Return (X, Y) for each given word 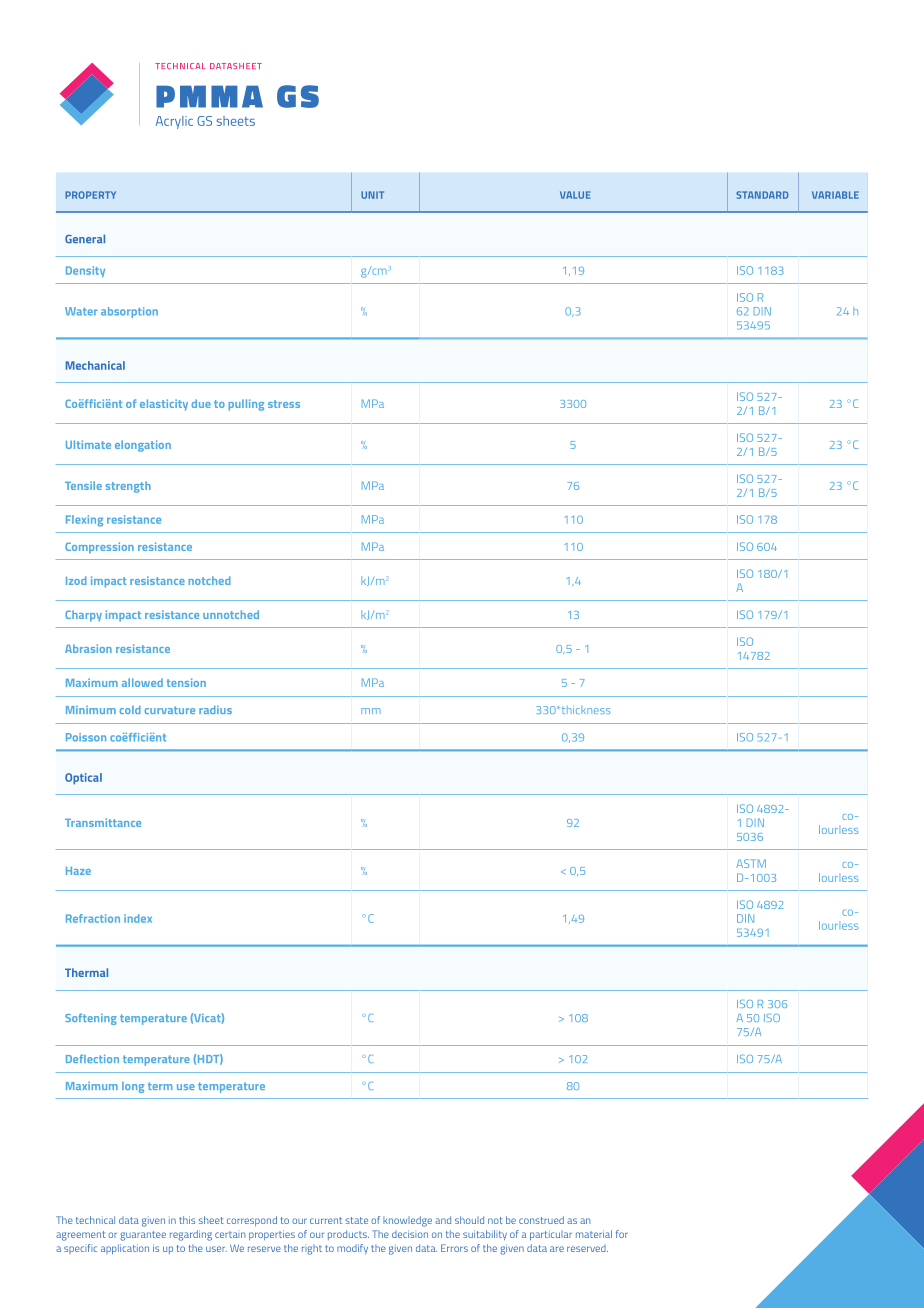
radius (215, 710)
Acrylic (174, 122)
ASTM (751, 863)
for (622, 1234)
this (187, 1220)
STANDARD (762, 195)
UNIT (372, 195)
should (469, 1220)
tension (186, 682)
